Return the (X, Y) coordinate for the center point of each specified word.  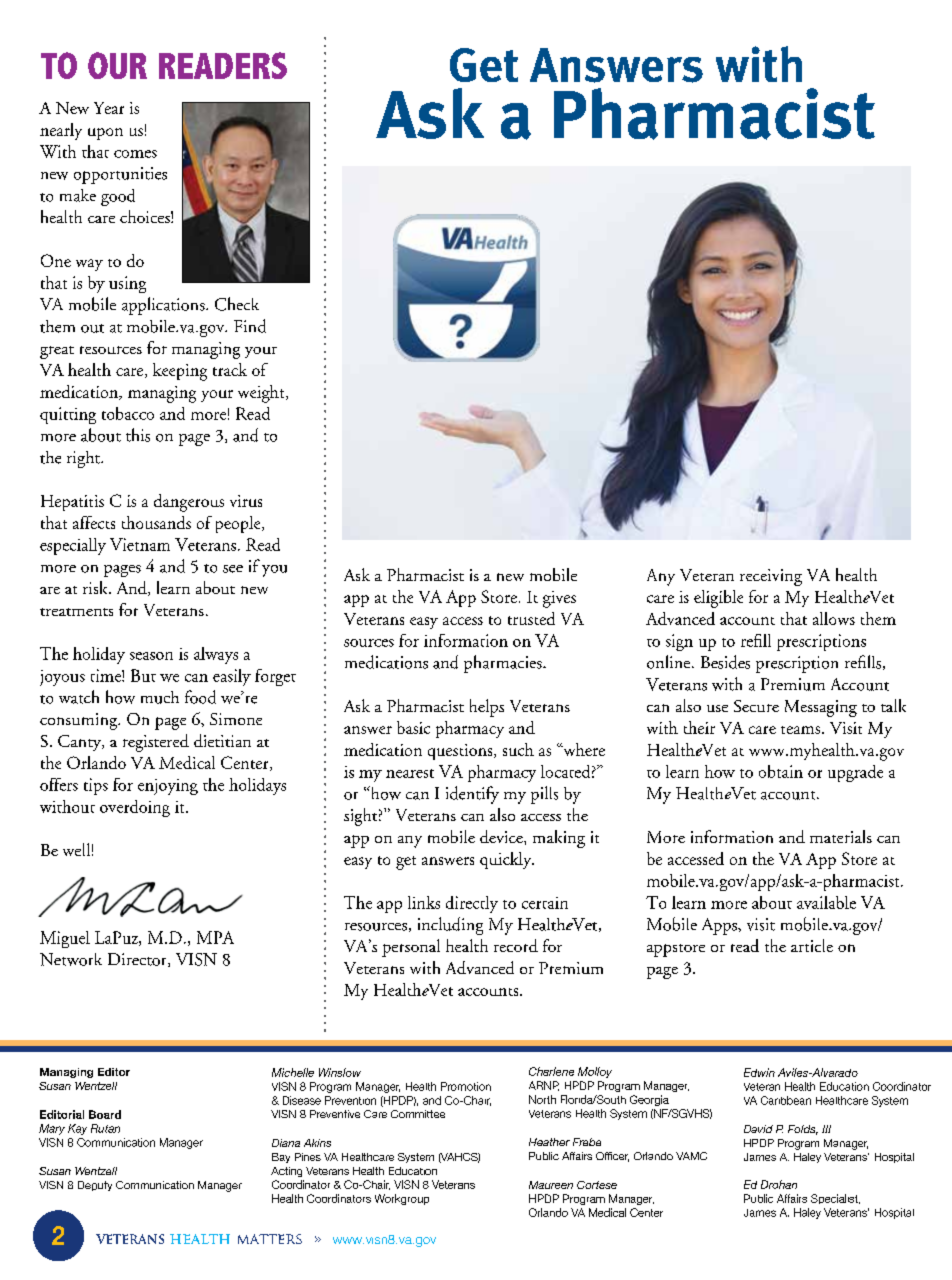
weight (262, 394)
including (450, 926)
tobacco (128, 413)
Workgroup (402, 1199)
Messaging (821, 708)
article (812, 945)
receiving (771, 577)
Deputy (95, 1186)
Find (250, 326)
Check (237, 304)
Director (138, 960)
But (143, 675)
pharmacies (504, 664)
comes (135, 154)
